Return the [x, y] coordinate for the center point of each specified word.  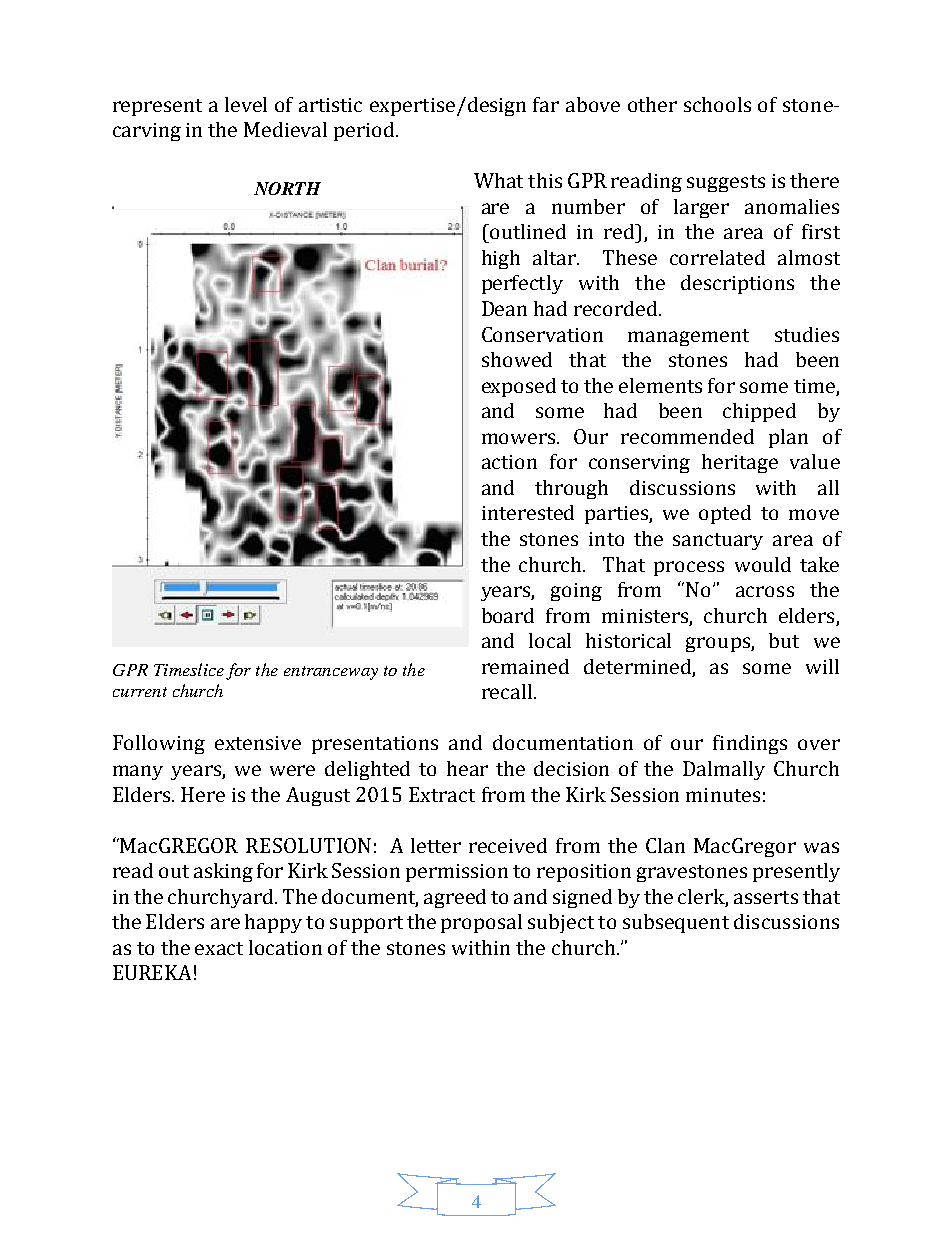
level [246, 104]
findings [750, 744]
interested [528, 512]
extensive [258, 743]
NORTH [287, 188]
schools [717, 104]
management [688, 337]
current [140, 692]
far [546, 104]
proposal [481, 923]
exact [219, 948]
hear [467, 768]
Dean [504, 308]
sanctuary [718, 541]
